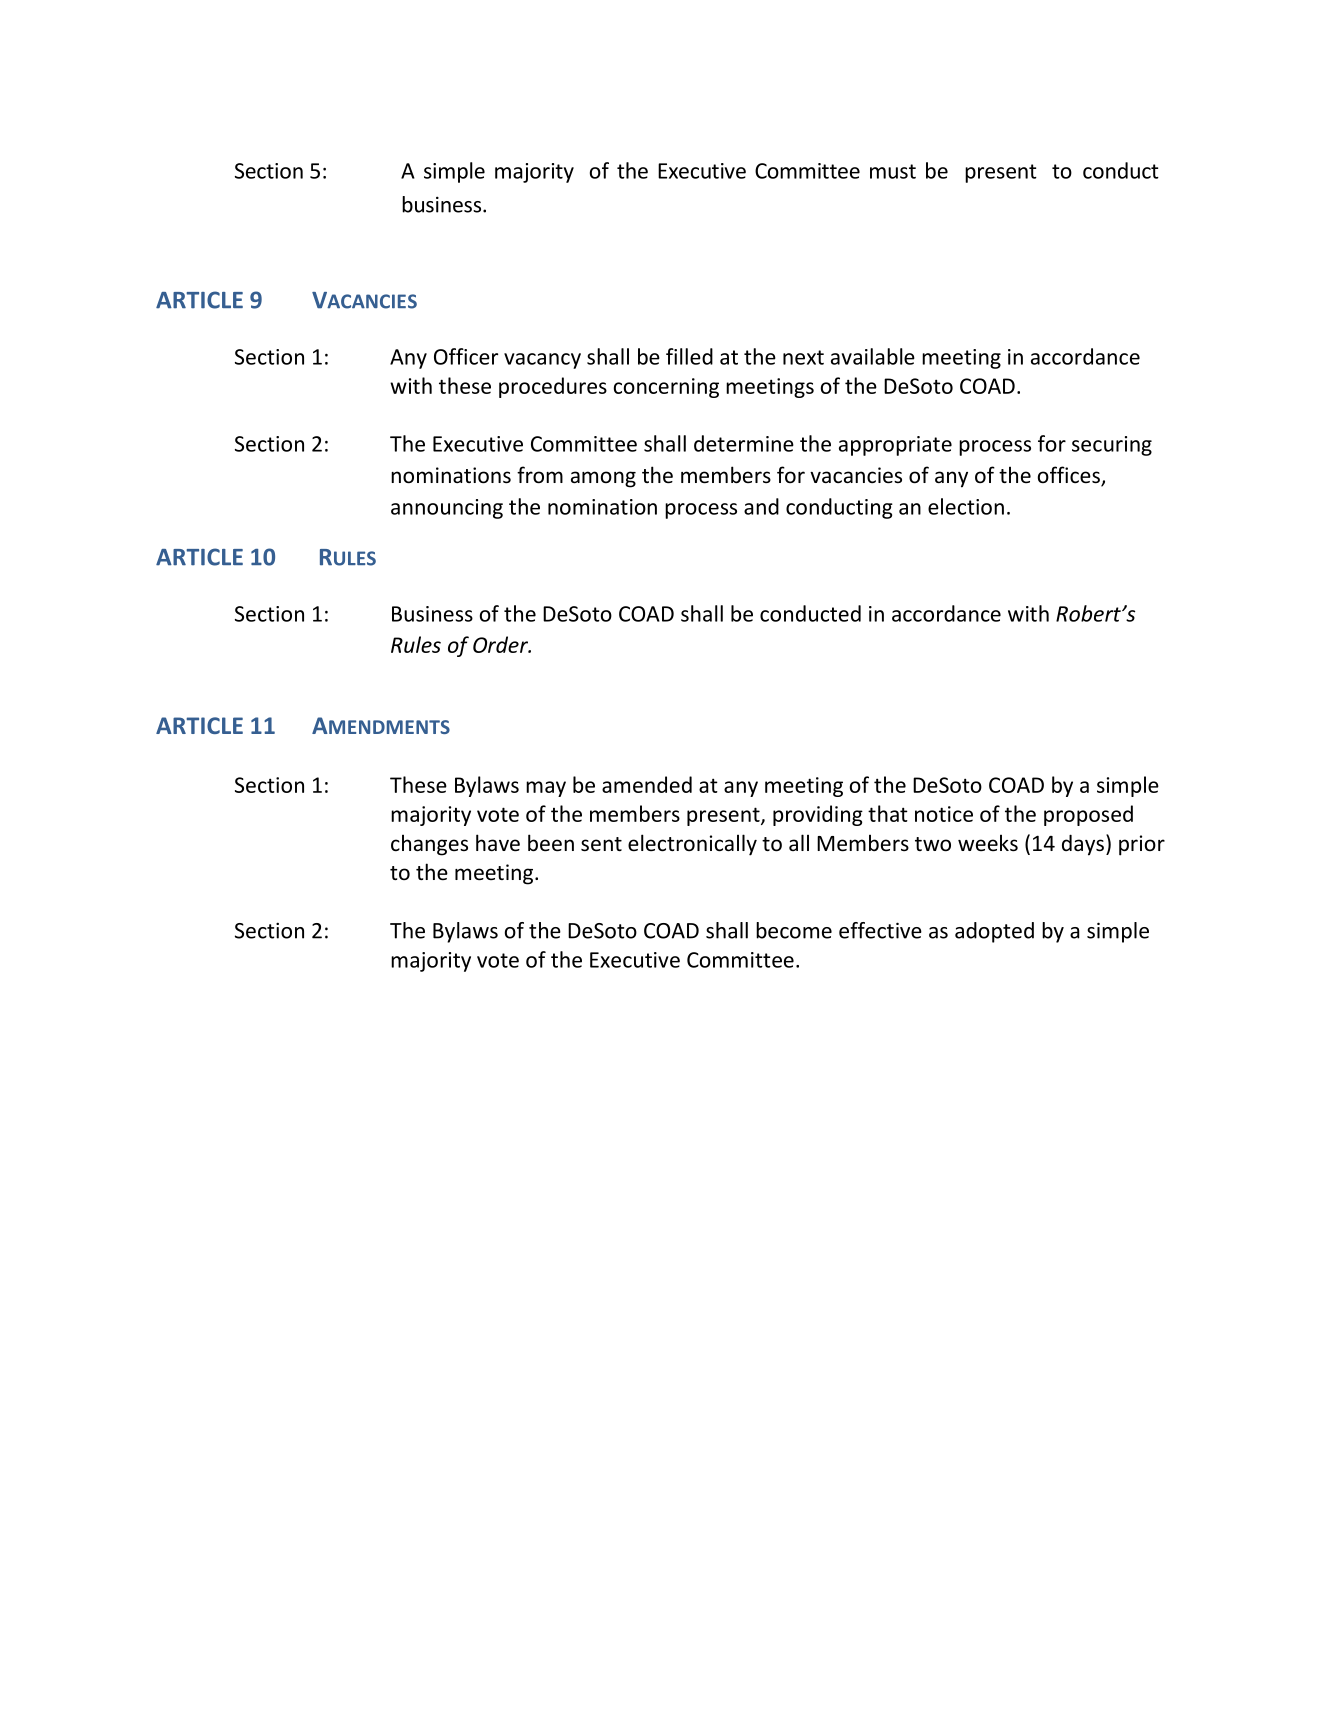  What do you see at coordinates (1112, 446) in the screenshot?
I see `securing` at bounding box center [1112, 446].
